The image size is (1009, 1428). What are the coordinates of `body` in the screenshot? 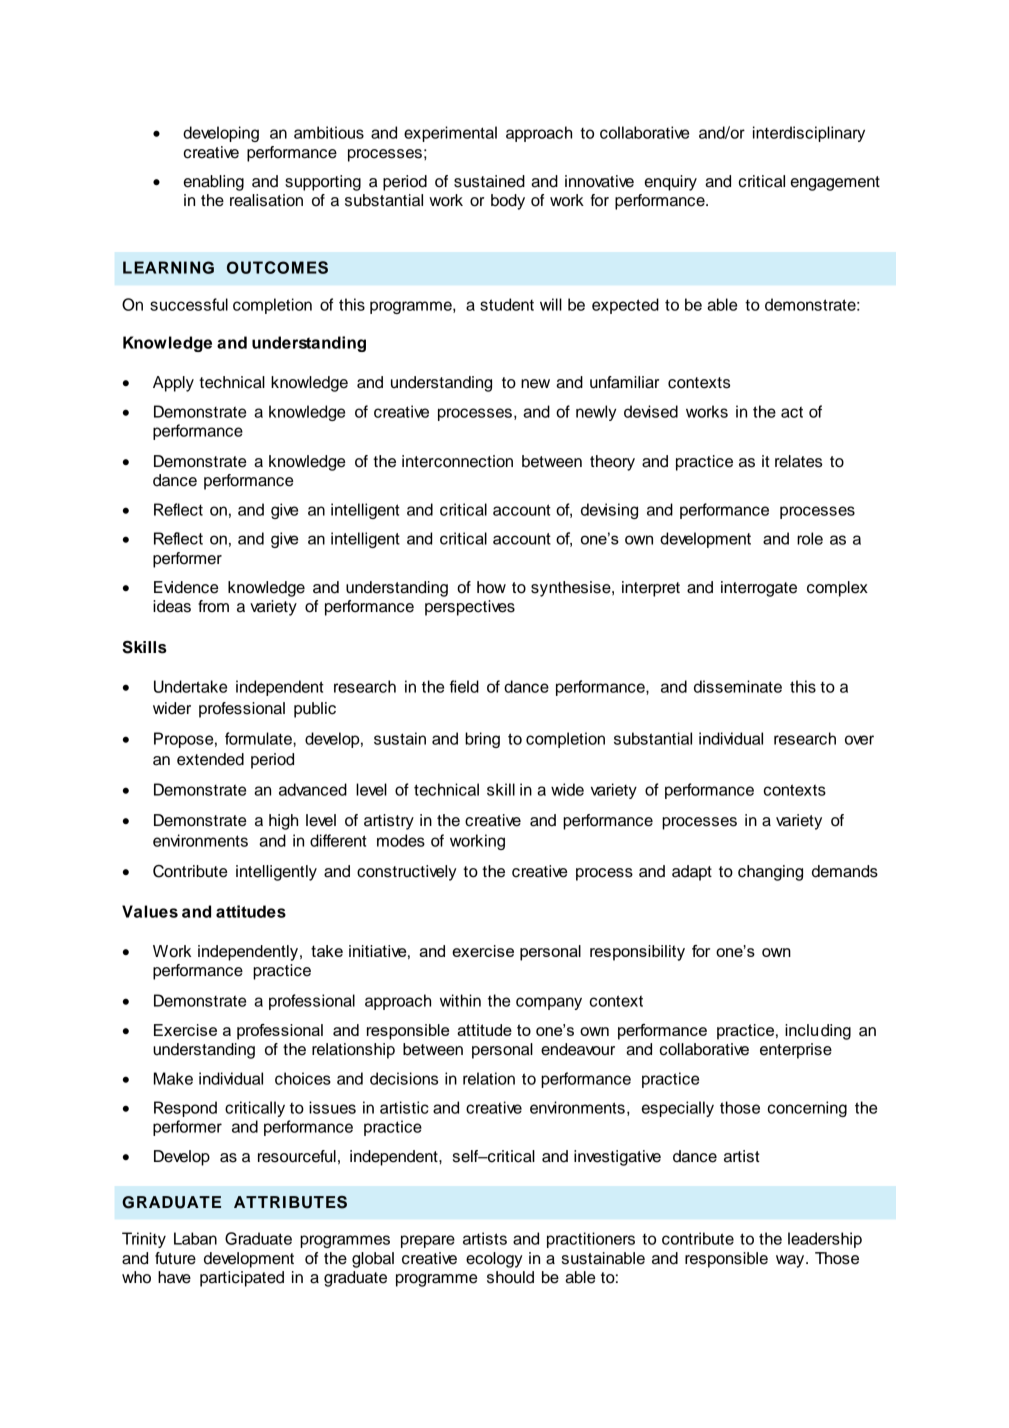 It's located at (508, 202).
